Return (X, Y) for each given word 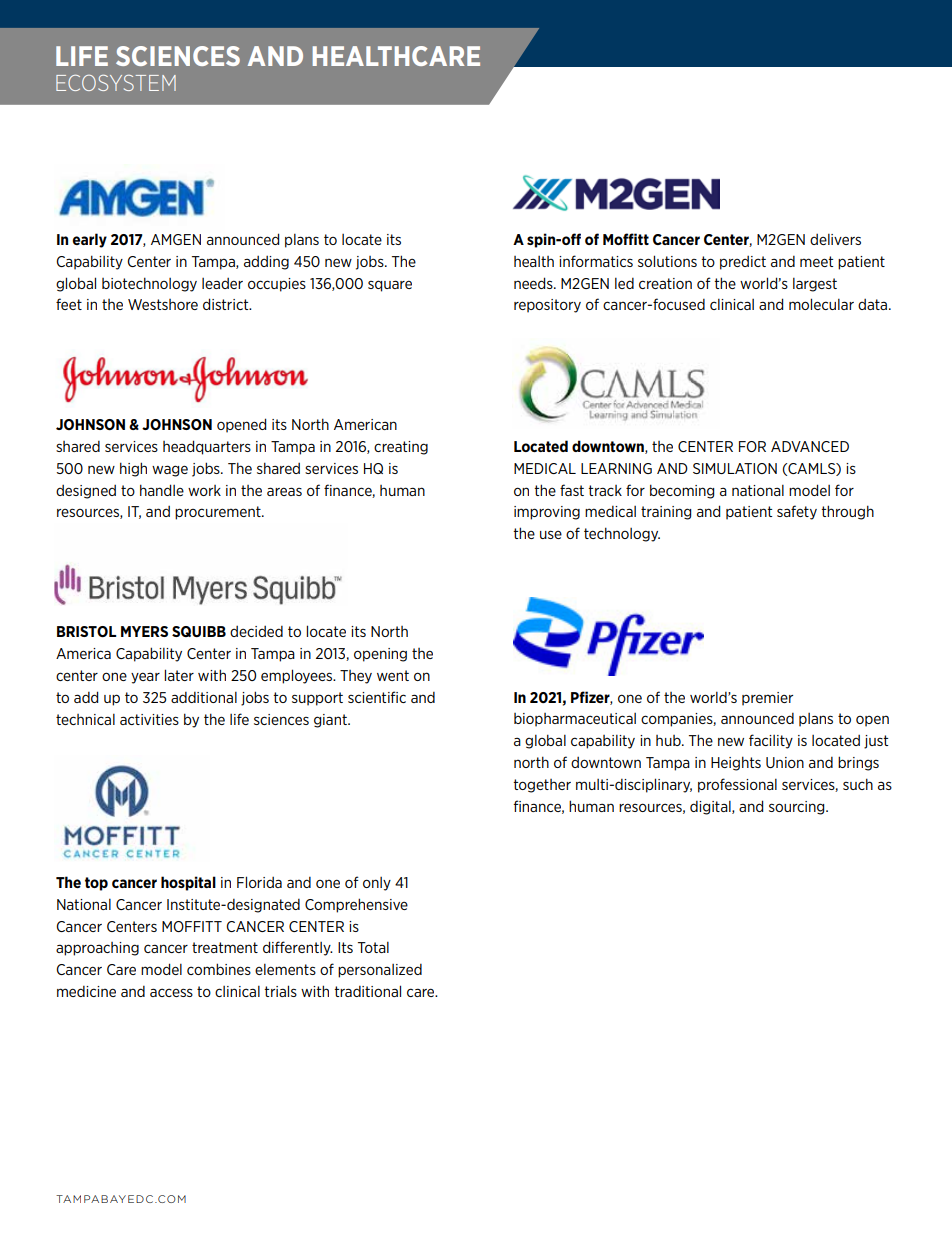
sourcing (798, 808)
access (171, 992)
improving (547, 513)
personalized (380, 971)
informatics (596, 261)
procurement (219, 513)
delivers (835, 239)
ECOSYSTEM (116, 83)
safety (797, 512)
